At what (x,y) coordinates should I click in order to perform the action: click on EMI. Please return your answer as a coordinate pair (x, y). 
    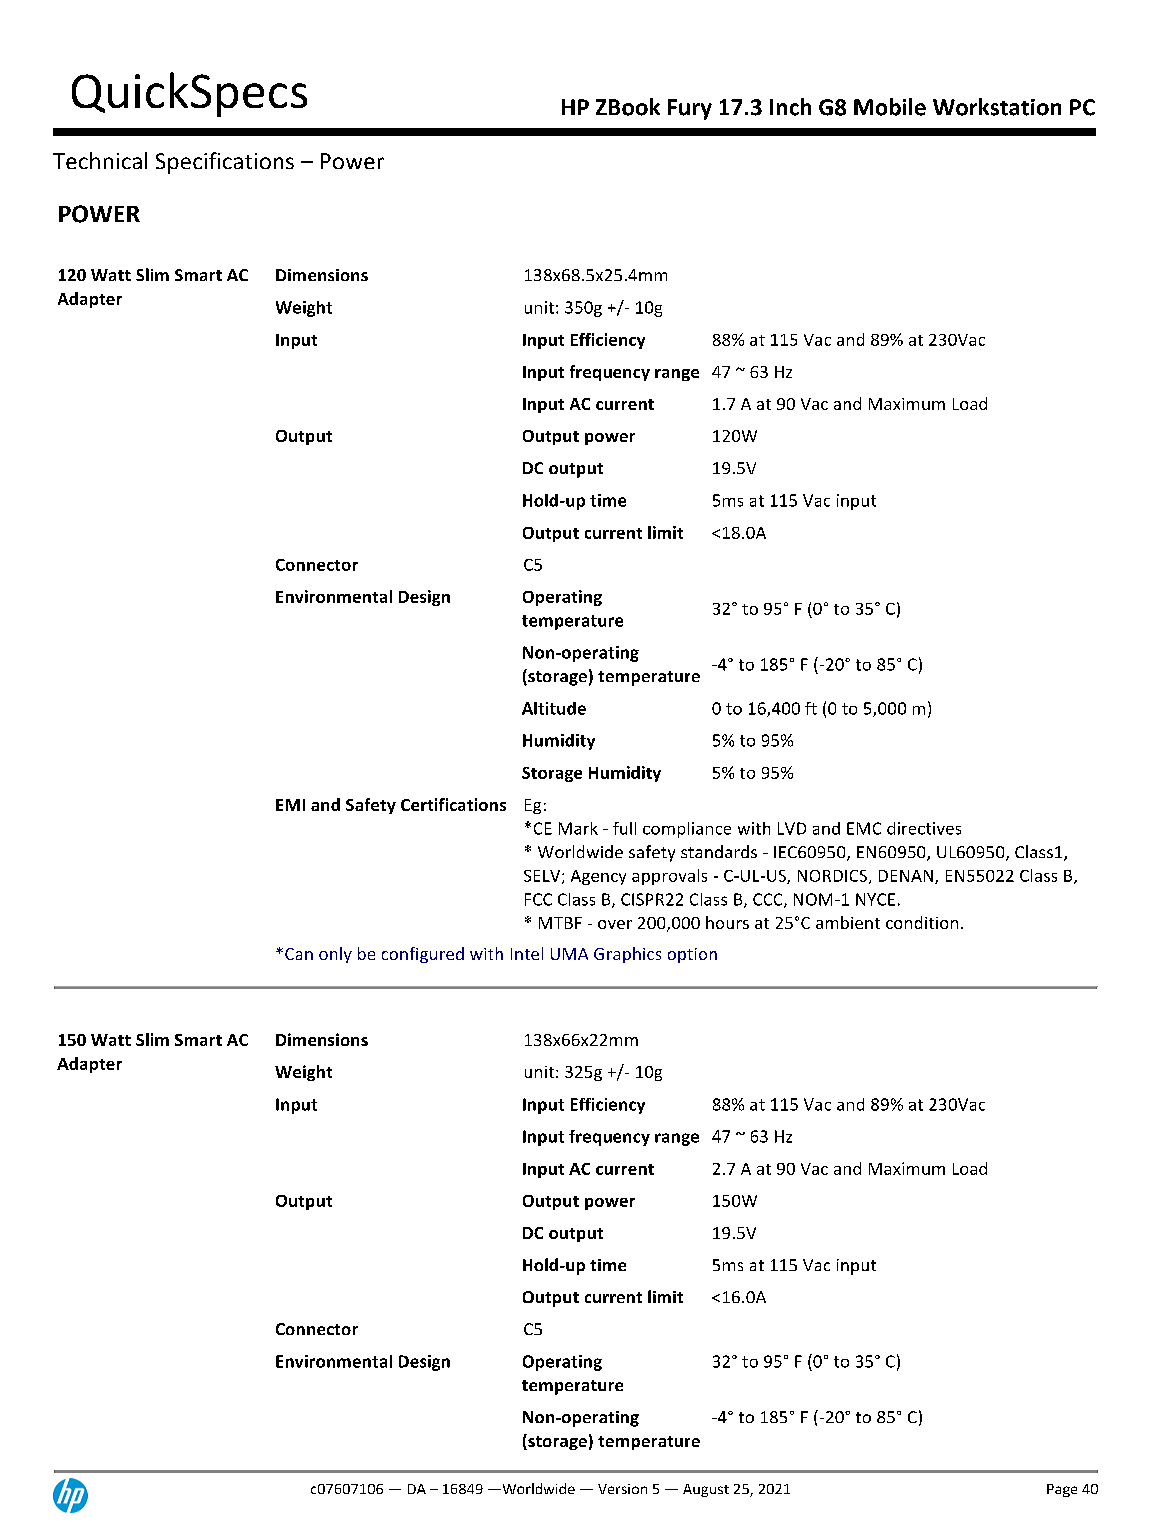
    Looking at the image, I should click on (290, 805).
